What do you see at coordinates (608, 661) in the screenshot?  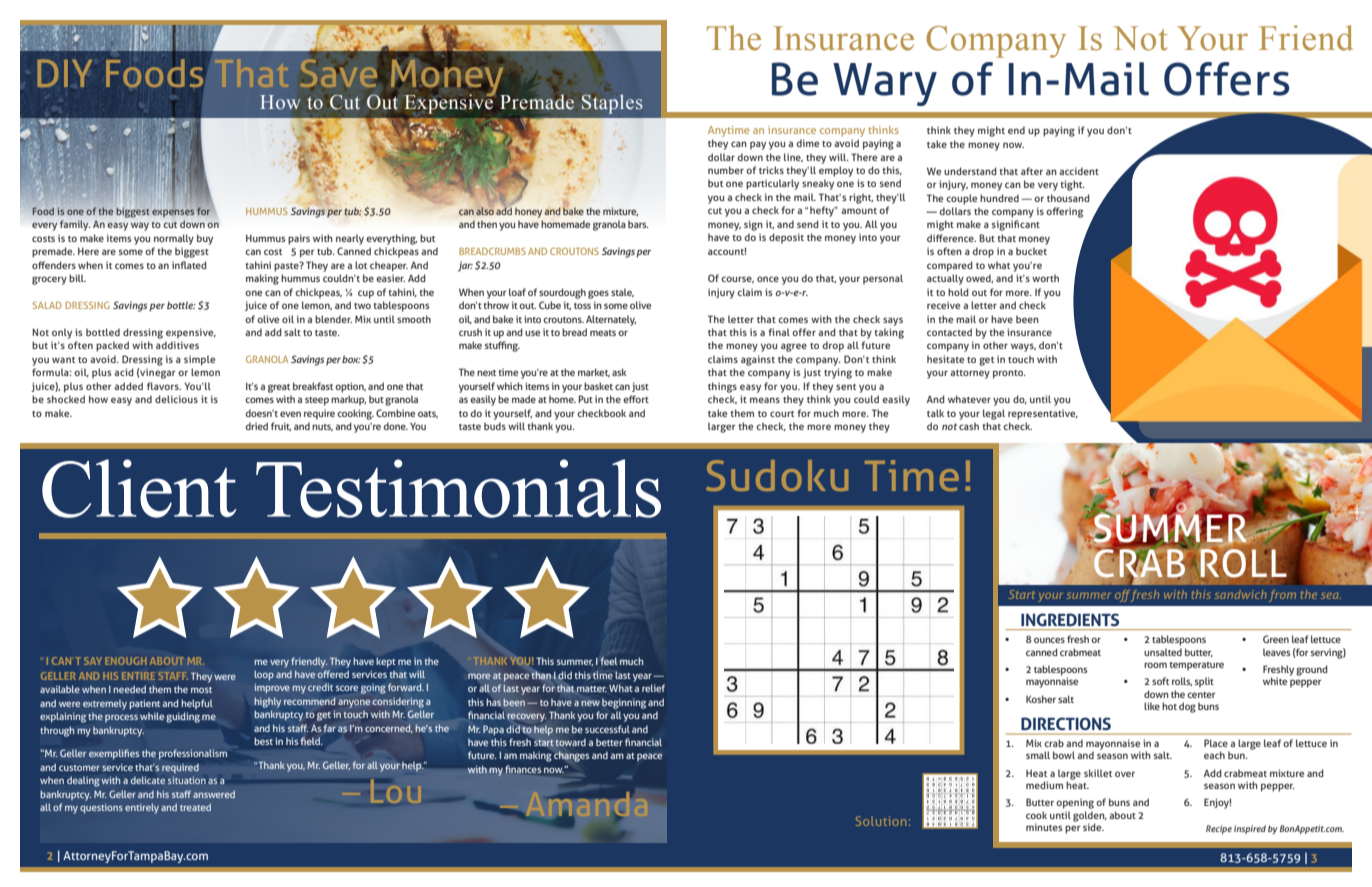 I see `feel` at bounding box center [608, 661].
